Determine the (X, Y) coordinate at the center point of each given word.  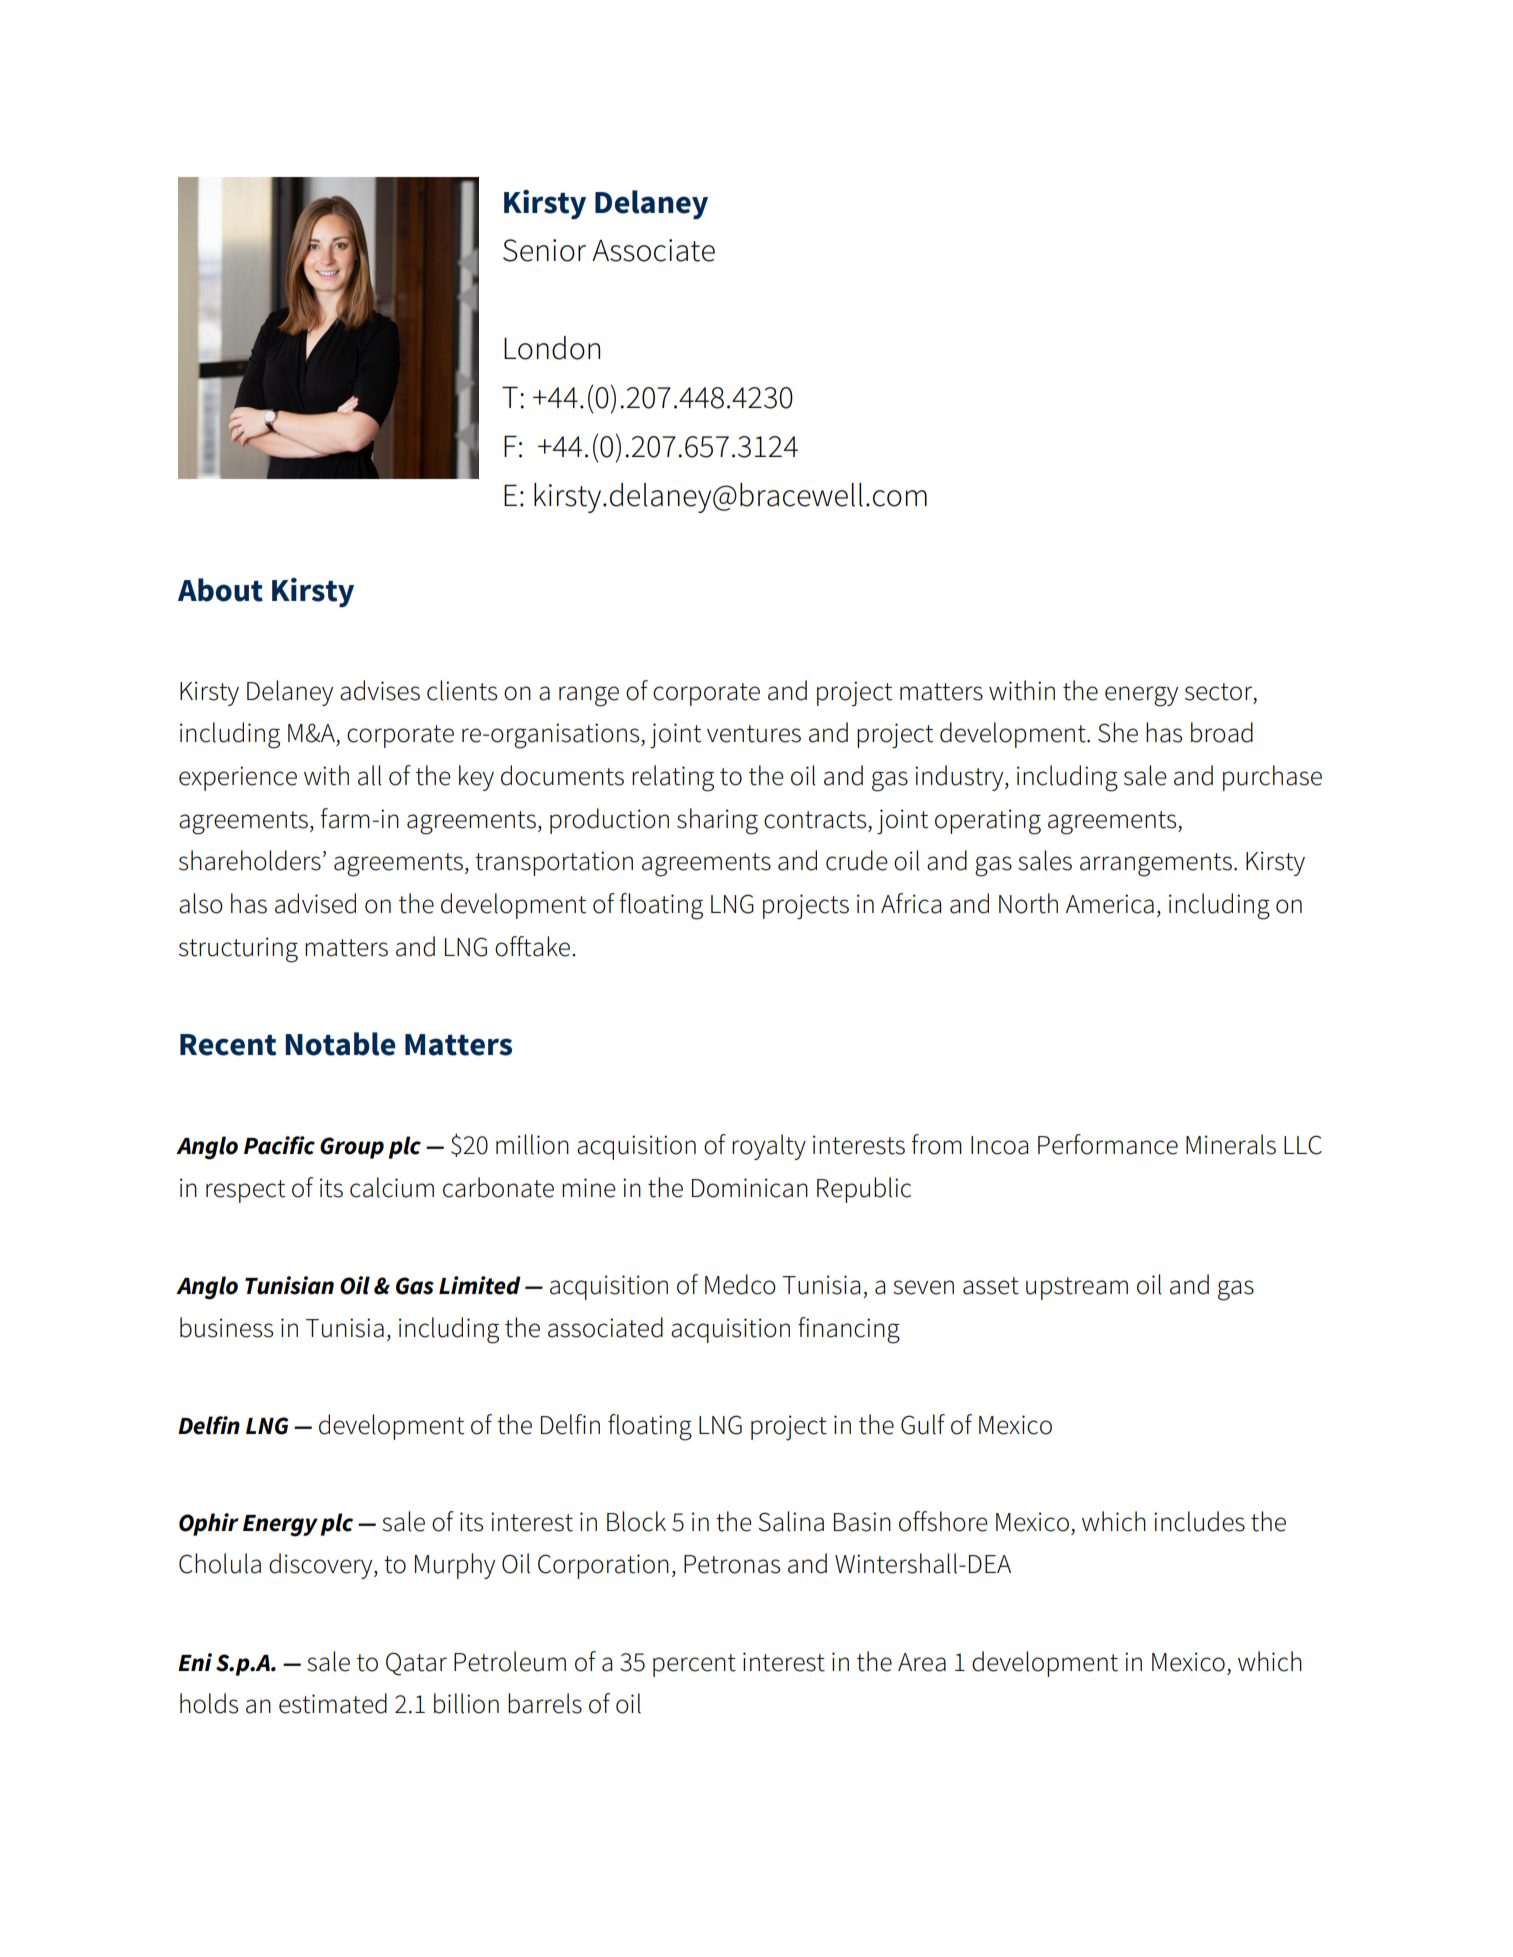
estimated (333, 1703)
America (1110, 904)
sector (1220, 692)
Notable (340, 1044)
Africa (911, 903)
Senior (544, 250)
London (552, 348)
